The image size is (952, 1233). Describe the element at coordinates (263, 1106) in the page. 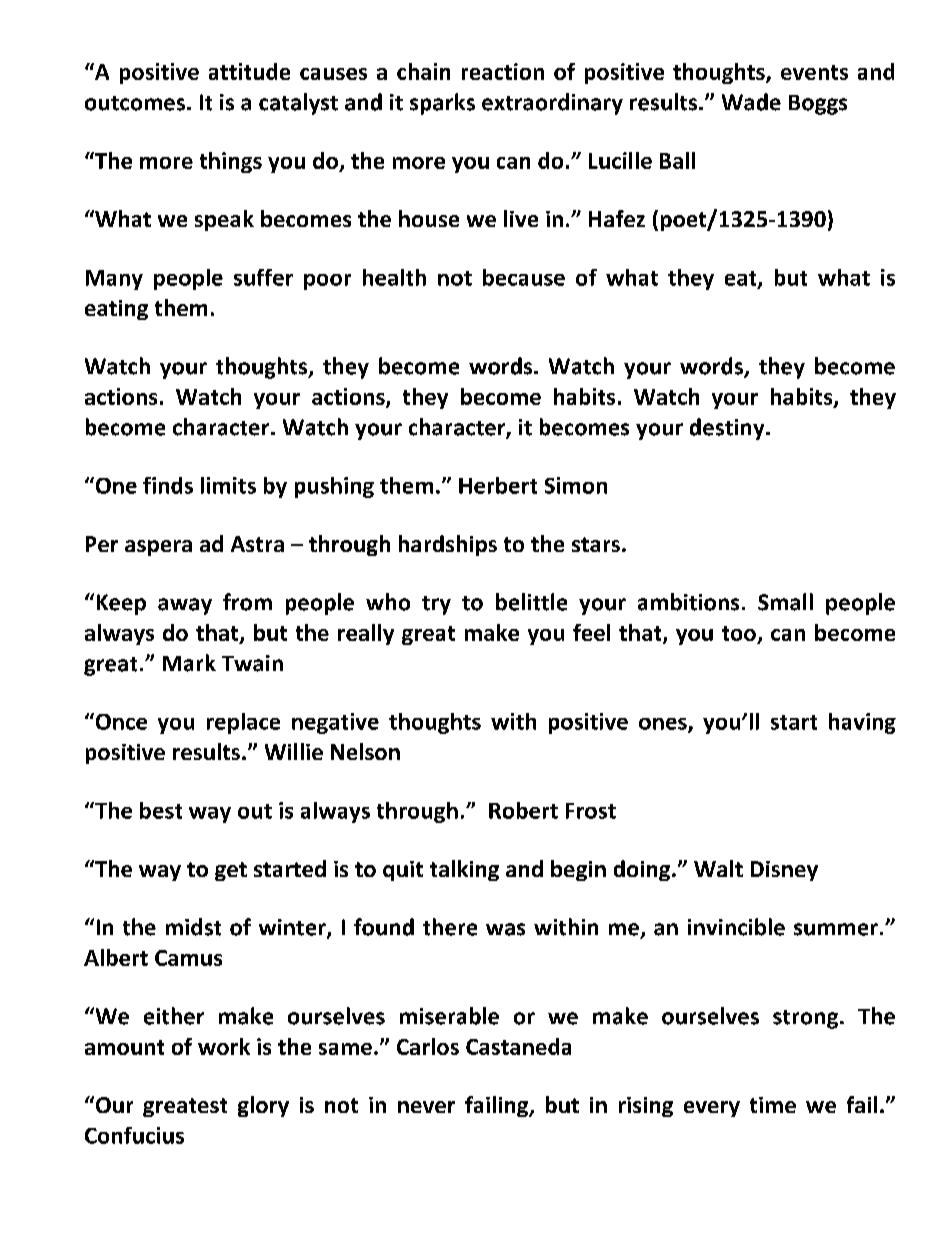

I see `glory` at that location.
